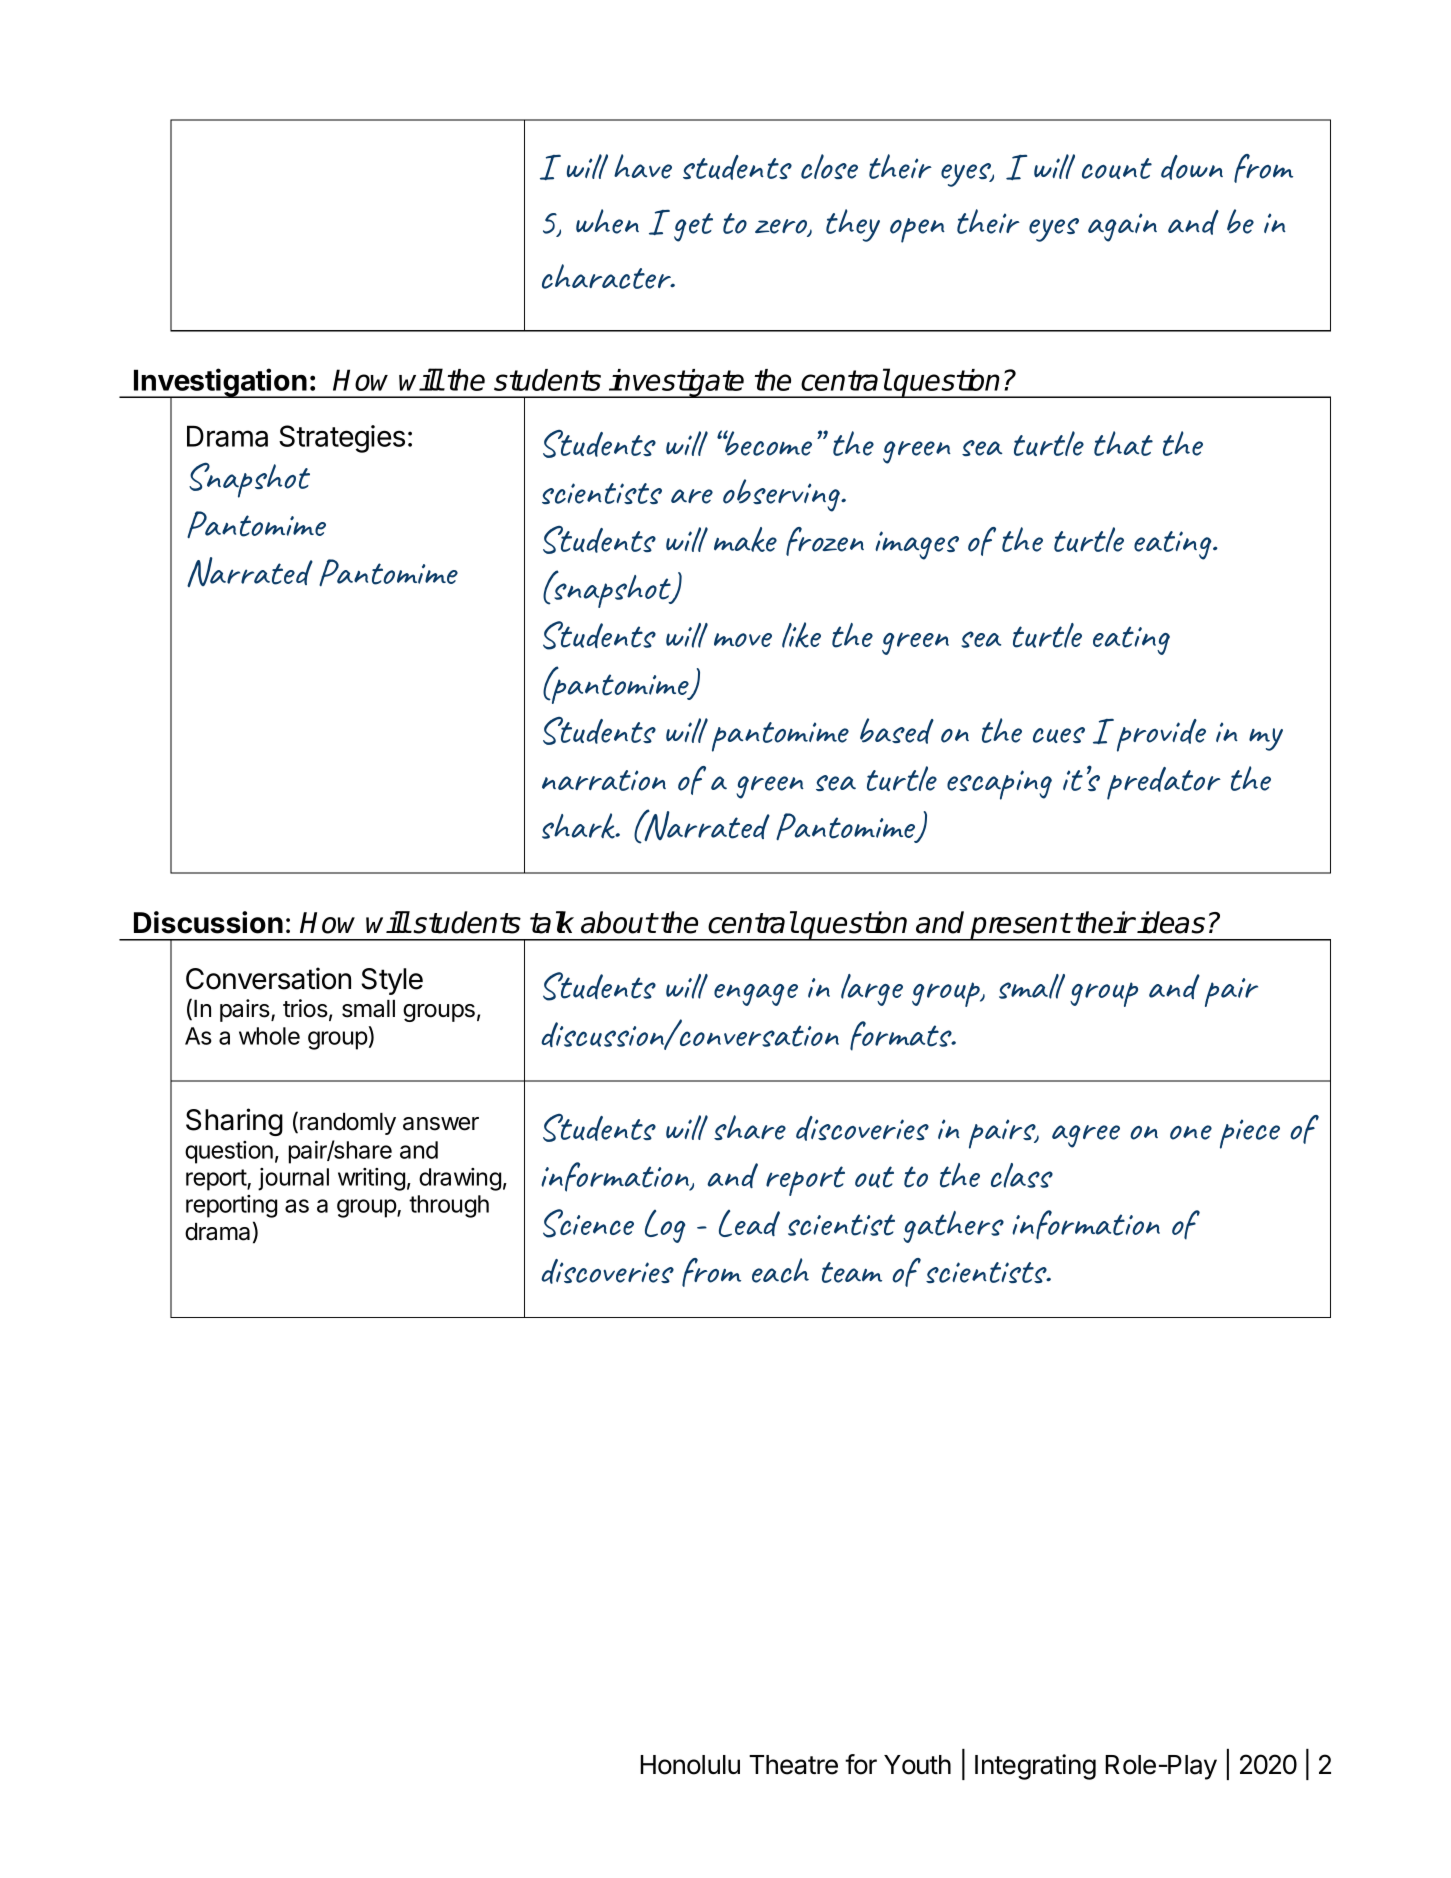 Image resolution: width=1451 pixels, height=1878 pixels. I want to click on agree, so click(1086, 1136).
